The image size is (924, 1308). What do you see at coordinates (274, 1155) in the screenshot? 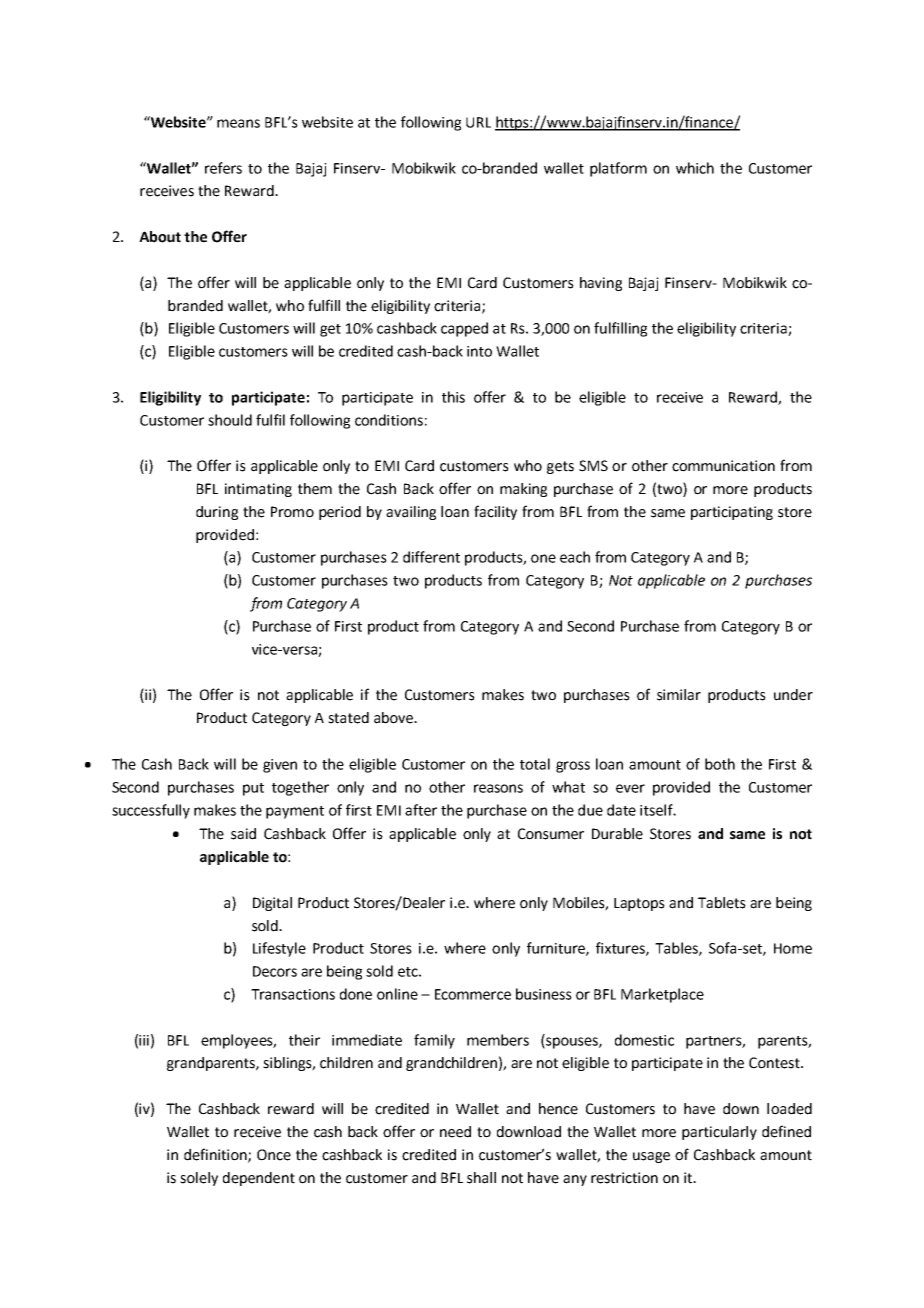
I see `Once` at bounding box center [274, 1155].
